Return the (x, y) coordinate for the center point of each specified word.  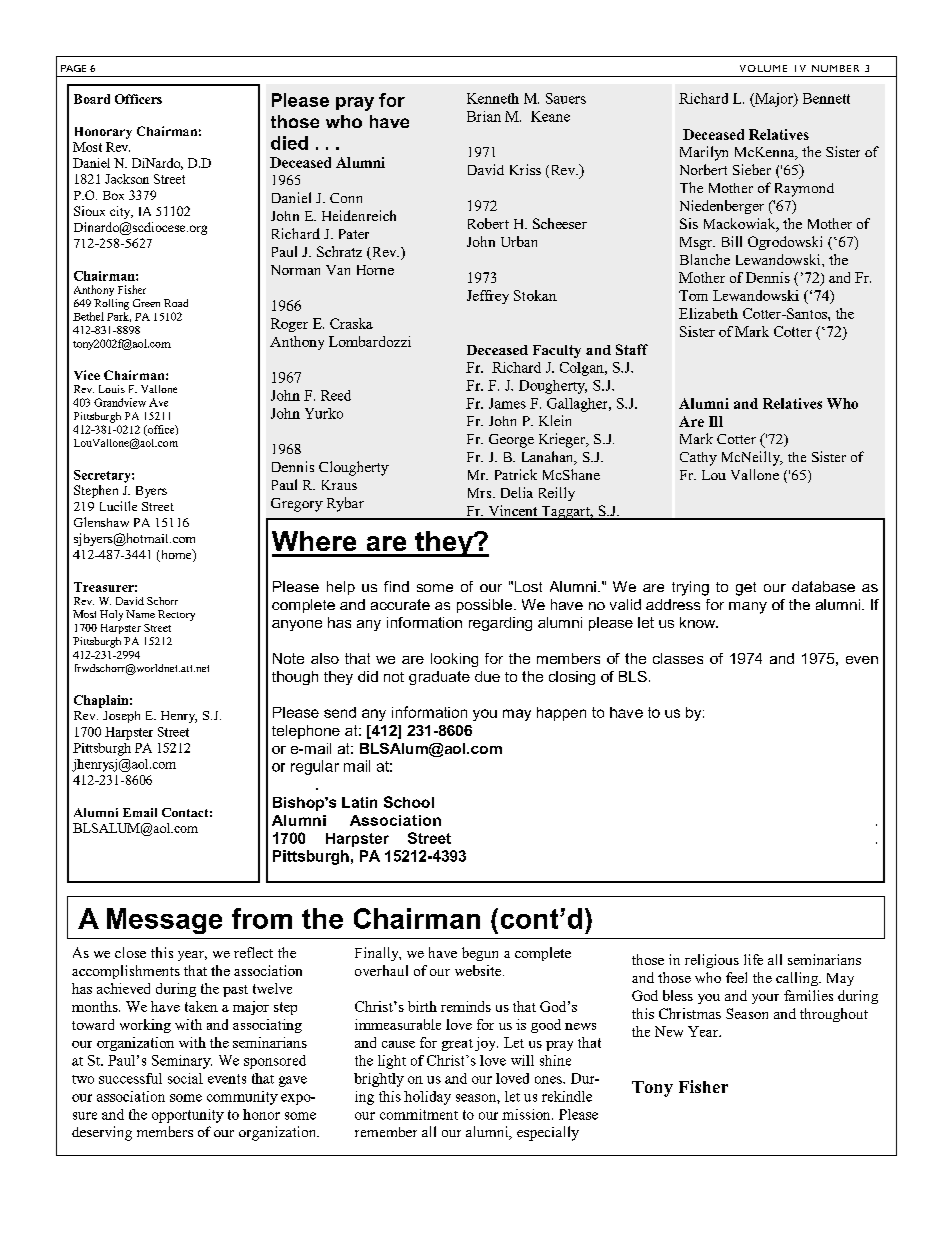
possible (486, 606)
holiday (427, 1098)
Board (92, 99)
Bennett (826, 98)
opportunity (188, 1116)
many (748, 608)
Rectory (176, 615)
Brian (484, 116)
